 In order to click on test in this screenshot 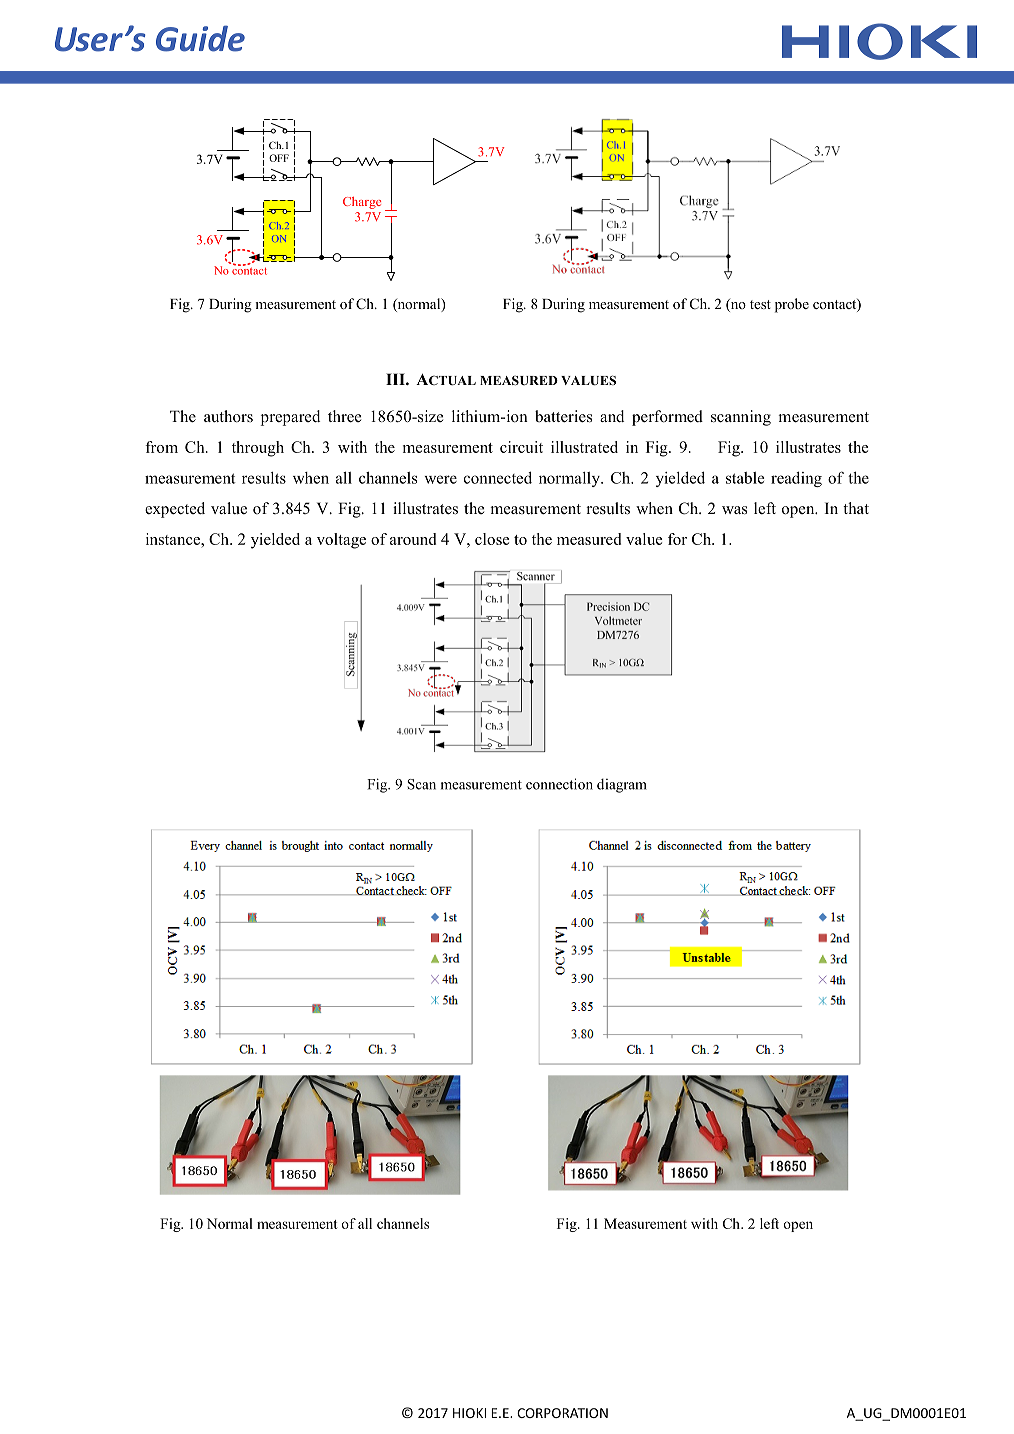, I will do `click(760, 304)`.
